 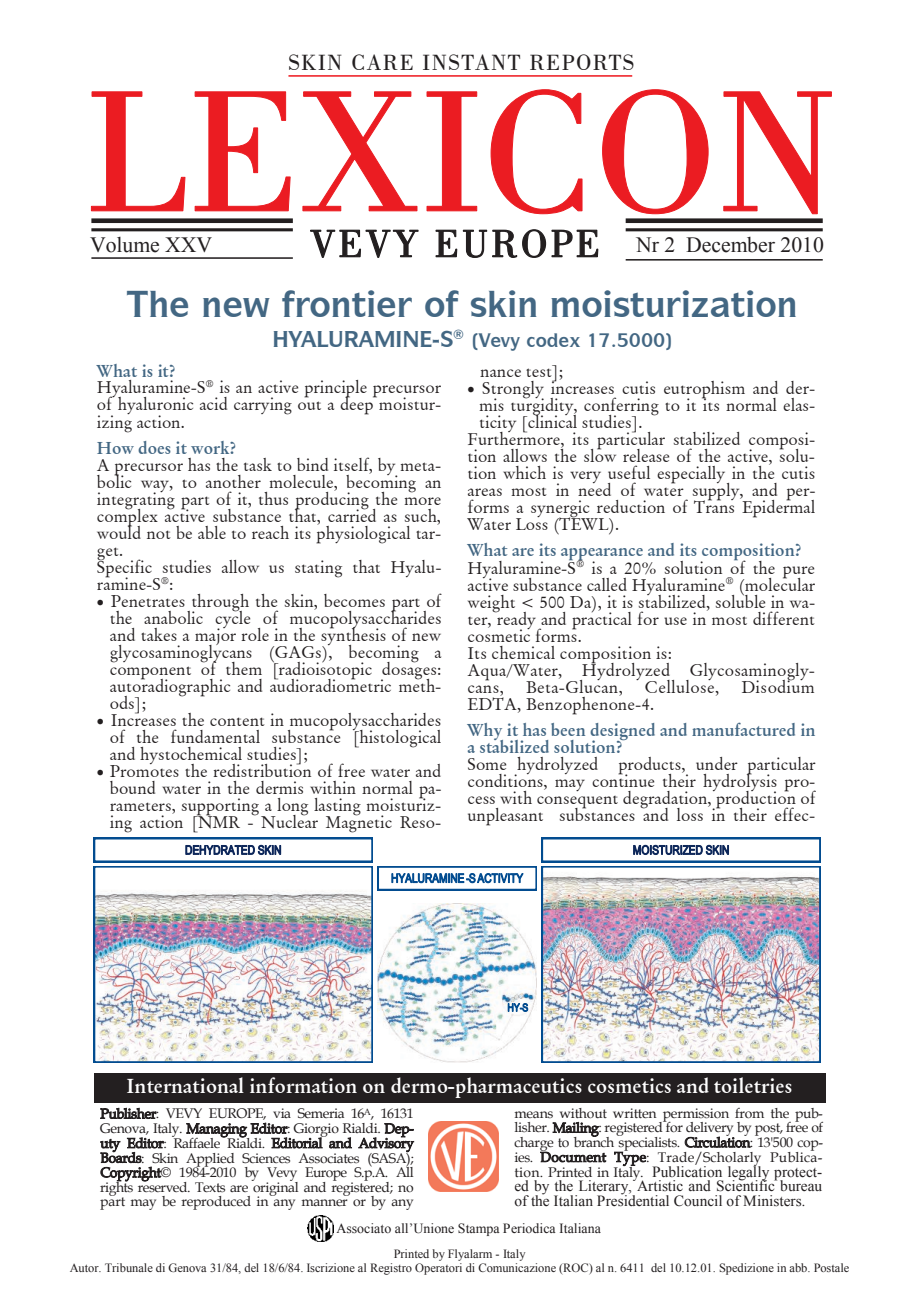 I want to click on reproduced, so click(x=216, y=1203).
